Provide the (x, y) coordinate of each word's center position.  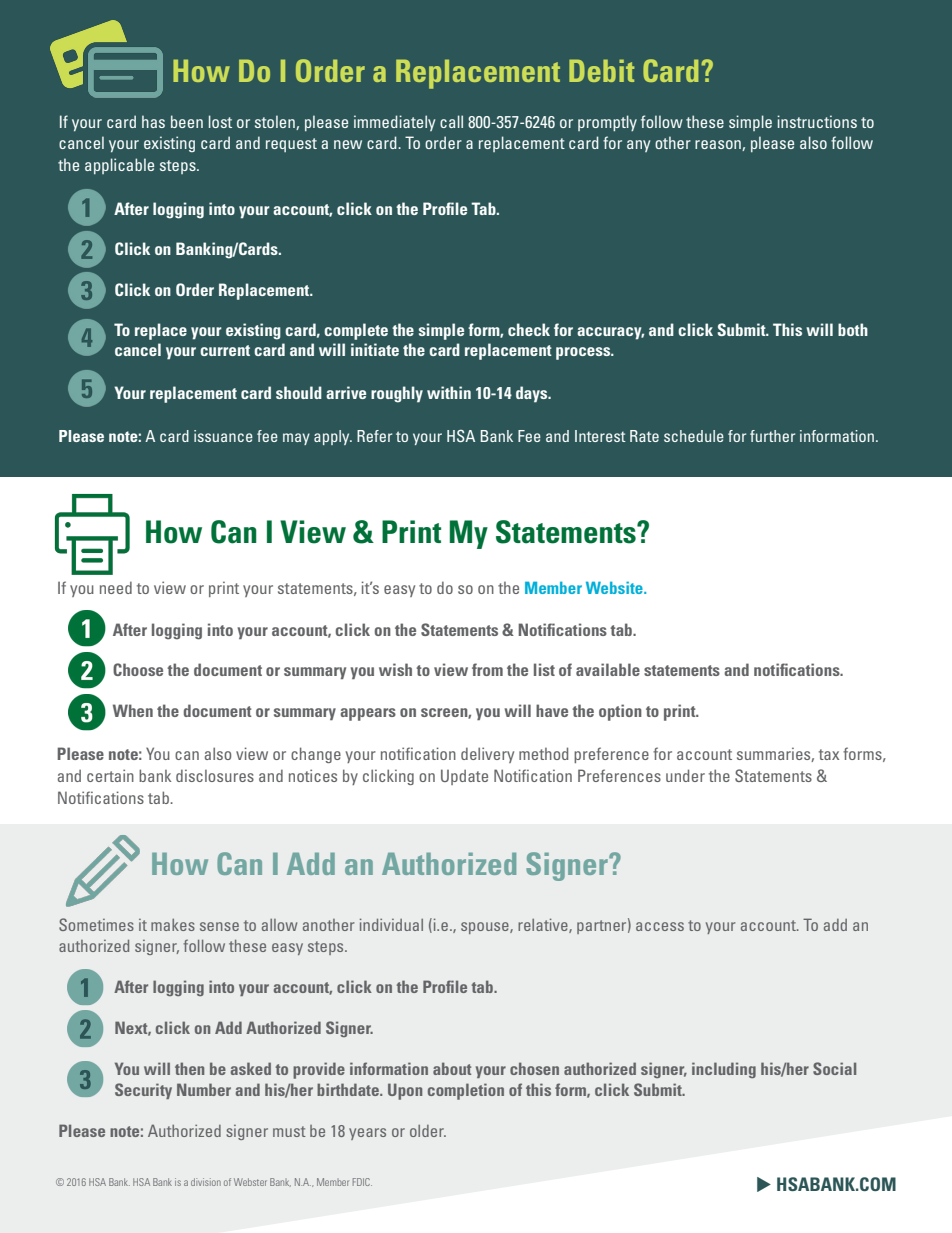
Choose (138, 669)
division (206, 1182)
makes (173, 925)
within (449, 392)
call (451, 121)
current (225, 350)
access (660, 926)
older (428, 1131)
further (772, 436)
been (187, 121)
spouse (486, 928)
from (487, 669)
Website (615, 587)
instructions (817, 121)
